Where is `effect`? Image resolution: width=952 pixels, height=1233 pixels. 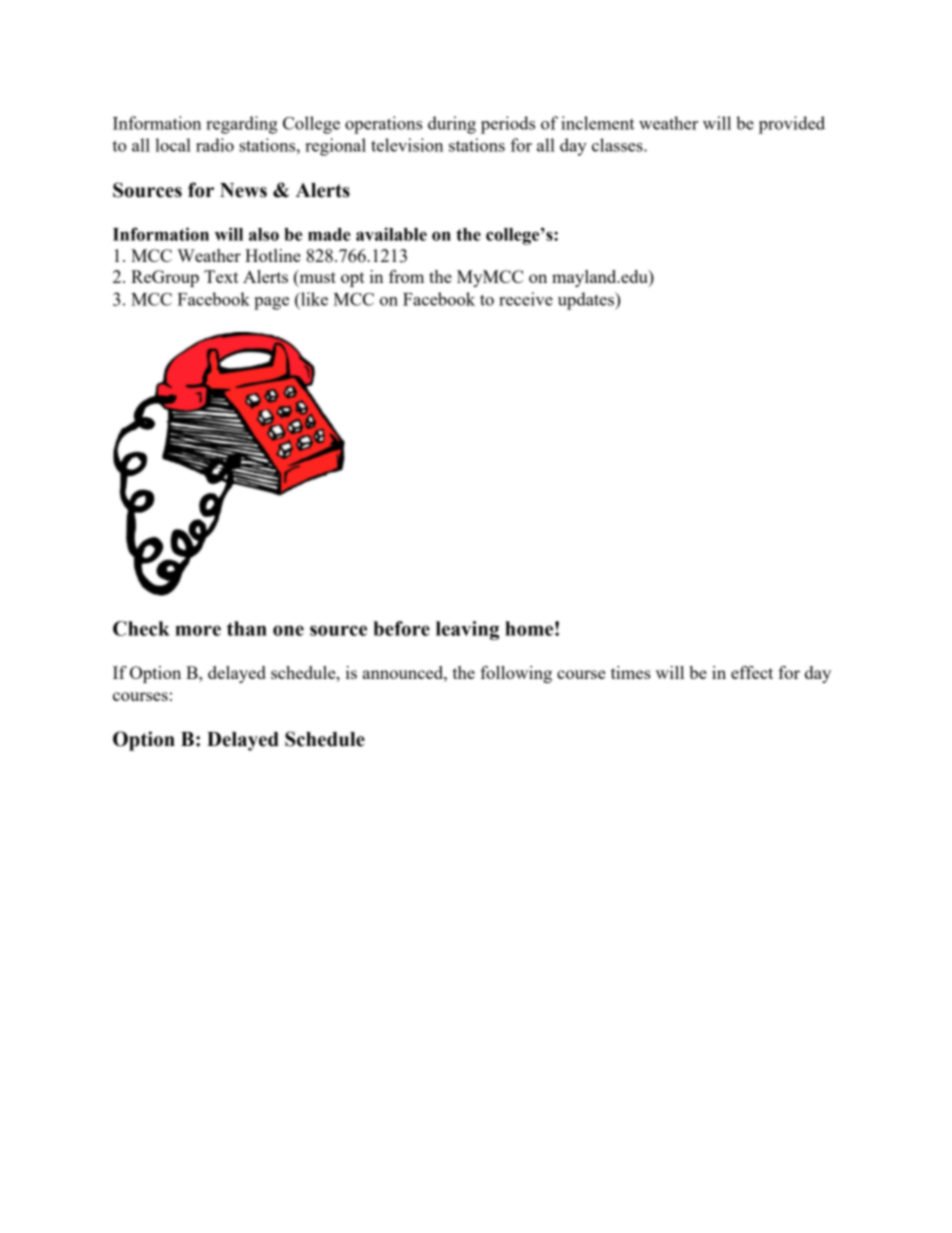 effect is located at coordinates (752, 672).
